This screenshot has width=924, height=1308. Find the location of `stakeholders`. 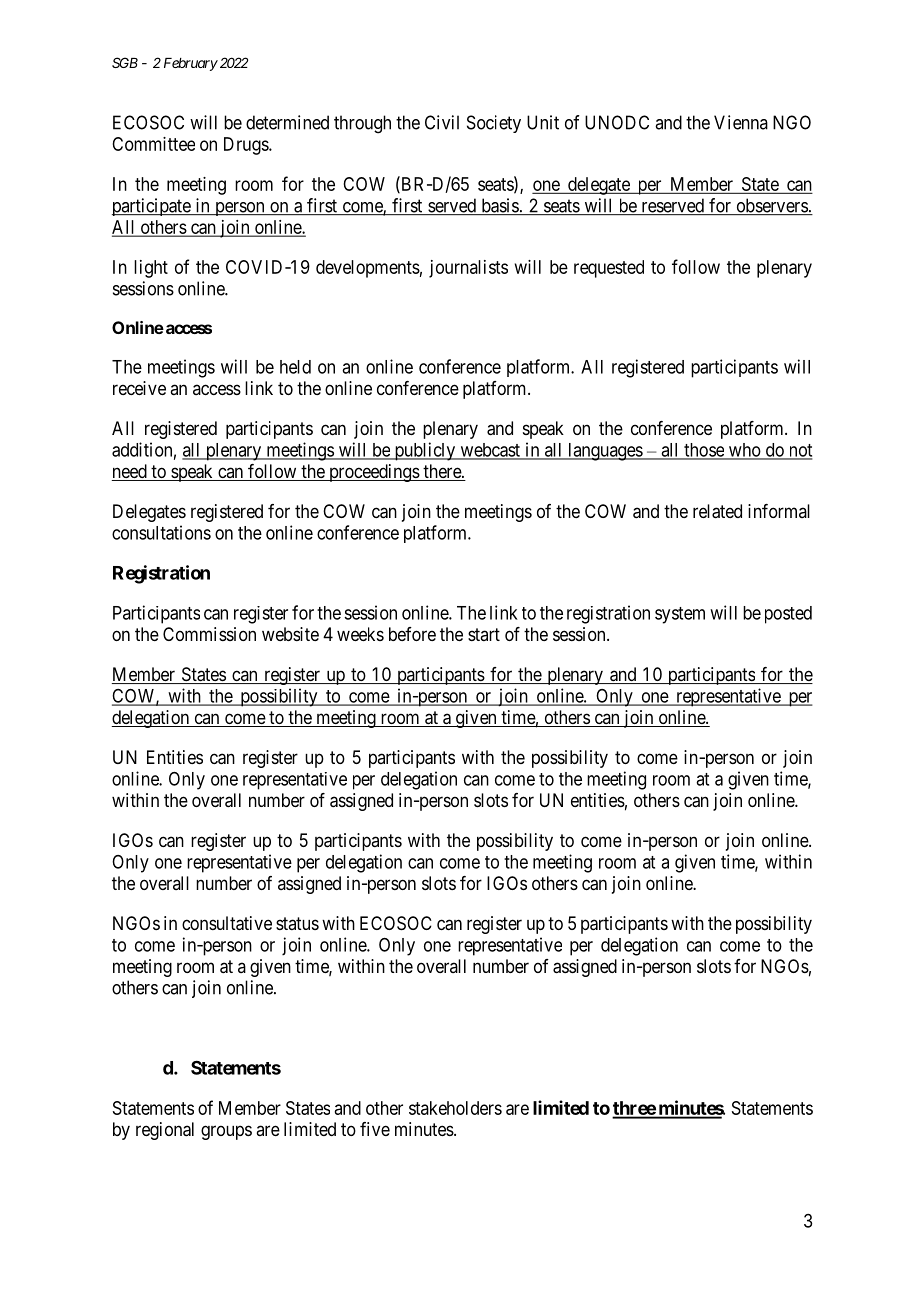

stakeholders is located at coordinates (455, 1108).
